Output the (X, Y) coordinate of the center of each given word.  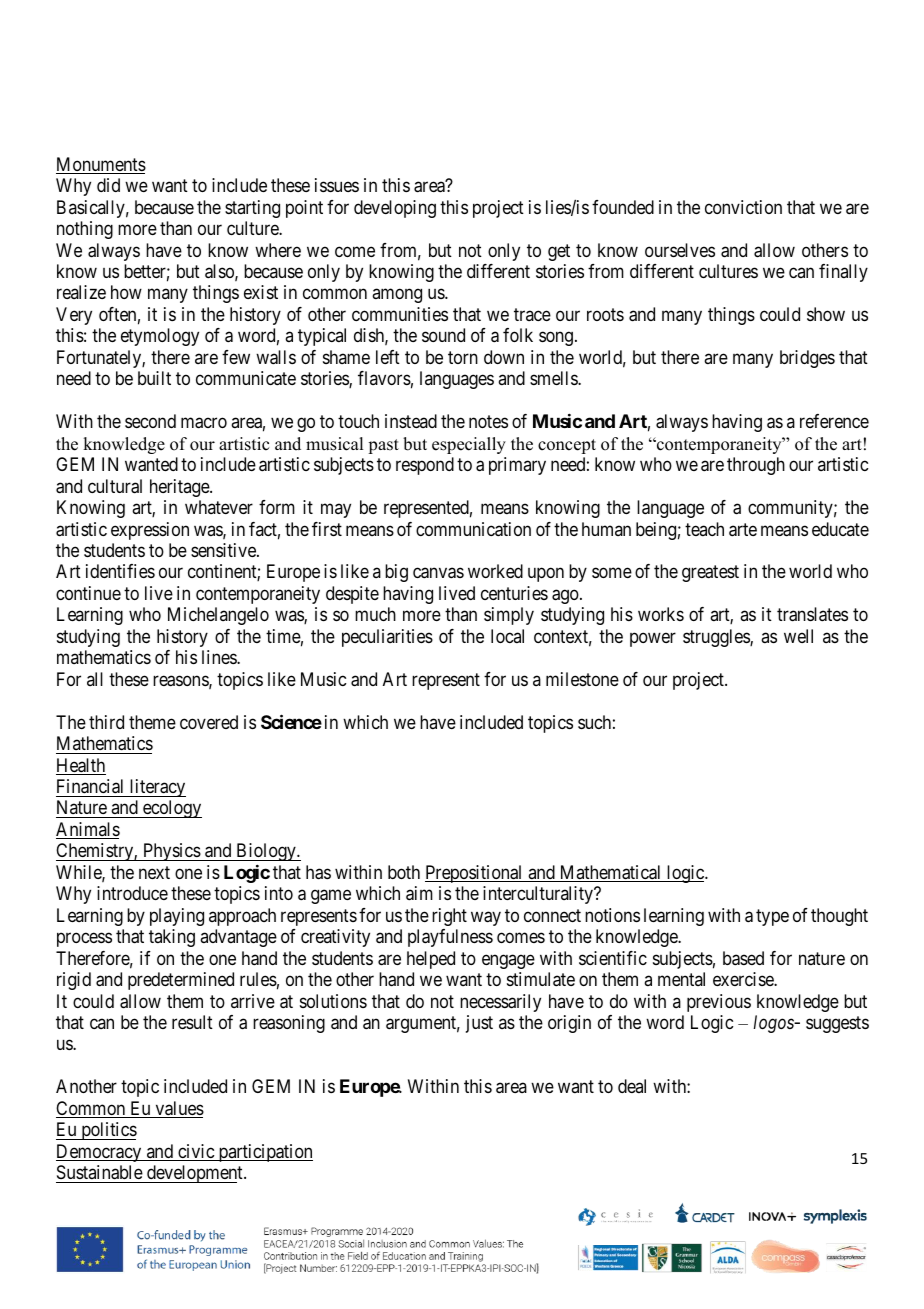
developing (395, 209)
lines (220, 657)
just (479, 1024)
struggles (717, 638)
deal (632, 1086)
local (507, 636)
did (108, 185)
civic (196, 1152)
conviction (743, 207)
